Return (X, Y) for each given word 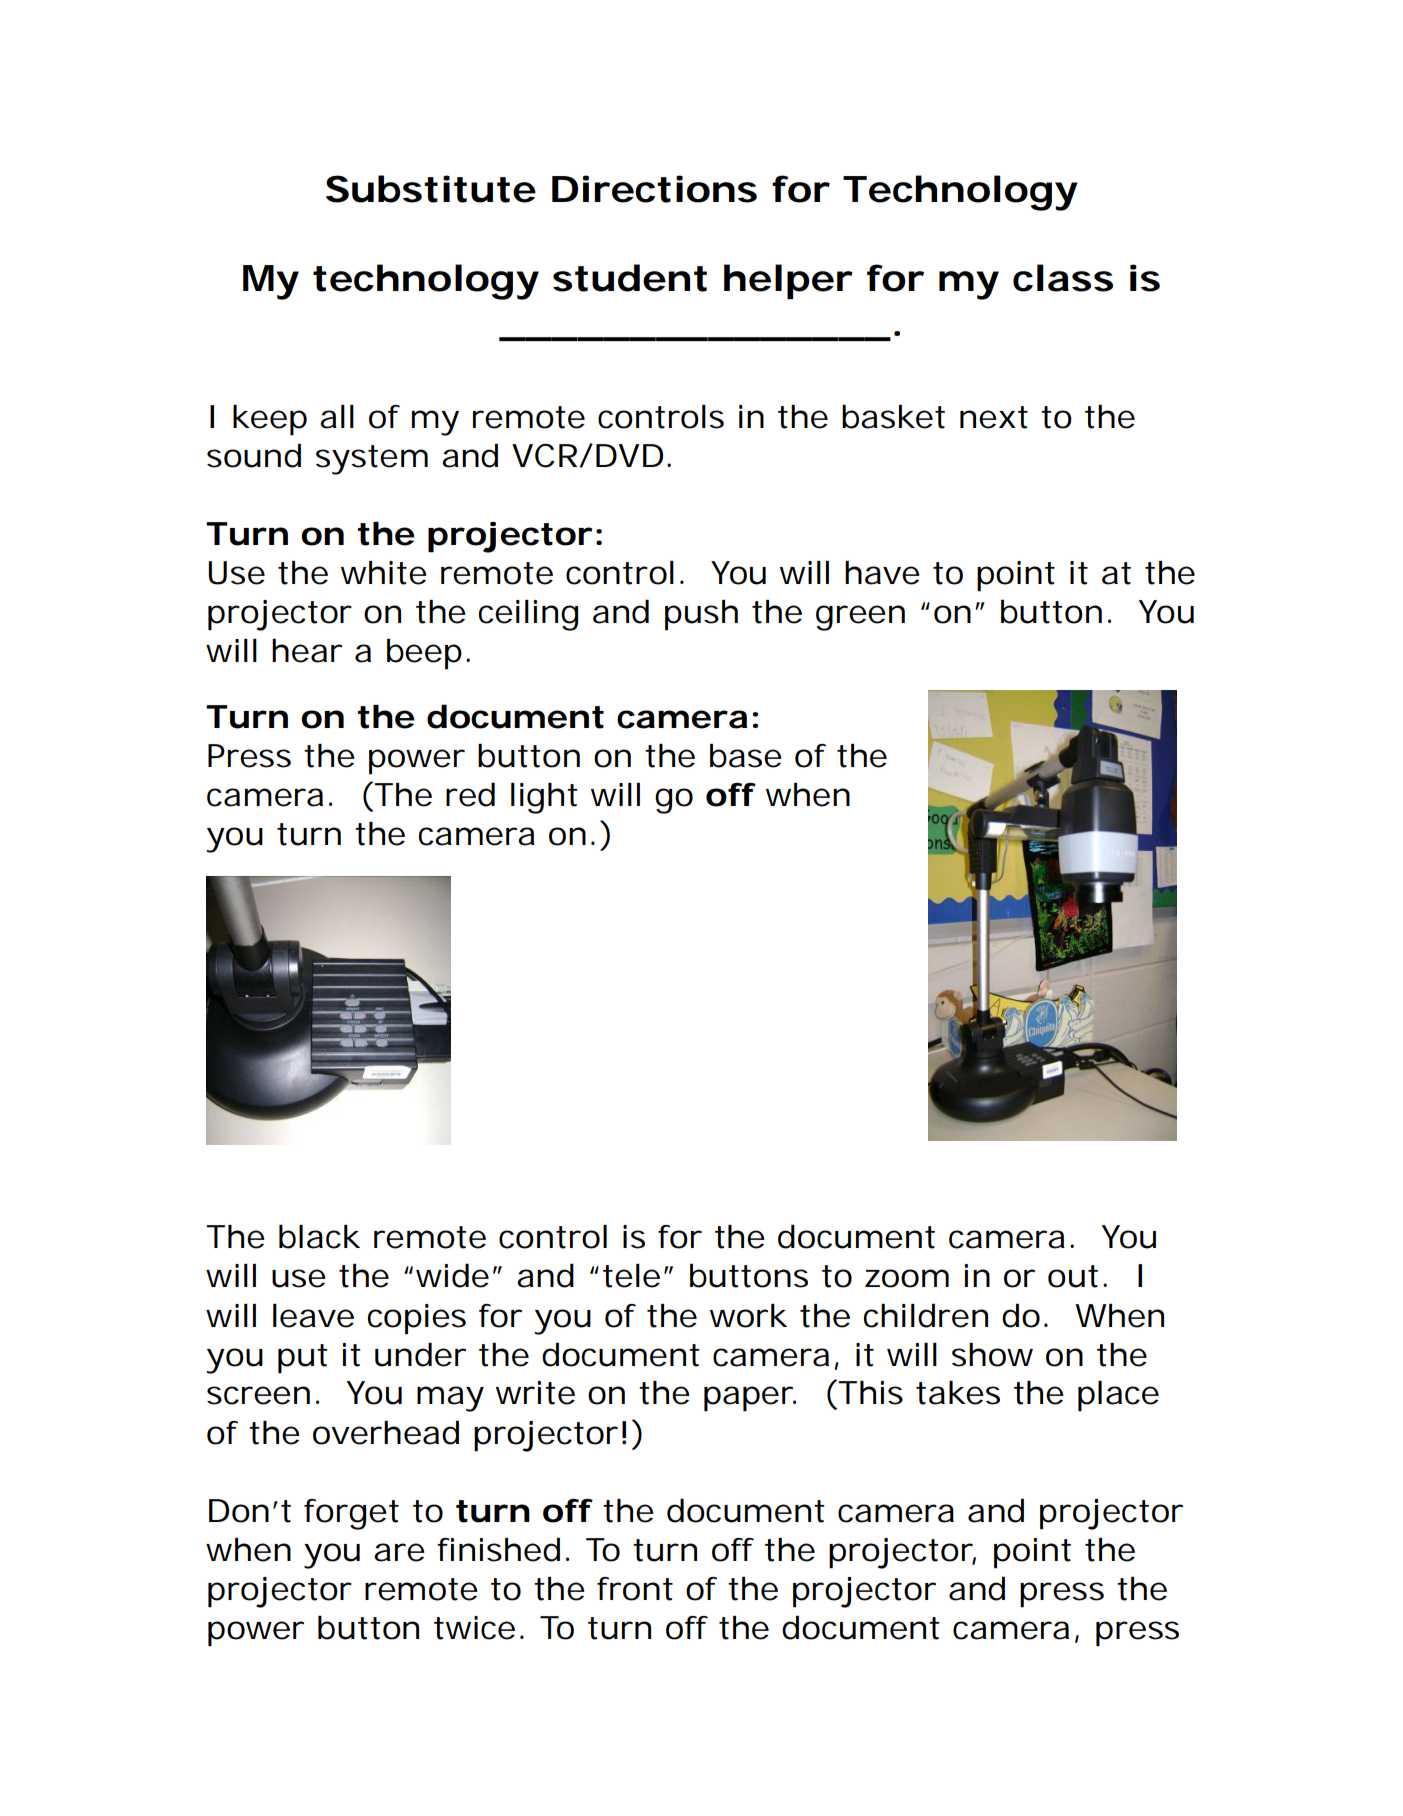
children (924, 1315)
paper (747, 1399)
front (634, 1589)
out (1072, 1276)
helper (785, 281)
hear (306, 651)
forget (351, 1514)
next (993, 417)
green (858, 618)
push (699, 615)
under (419, 1354)
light (544, 798)
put (302, 1359)
